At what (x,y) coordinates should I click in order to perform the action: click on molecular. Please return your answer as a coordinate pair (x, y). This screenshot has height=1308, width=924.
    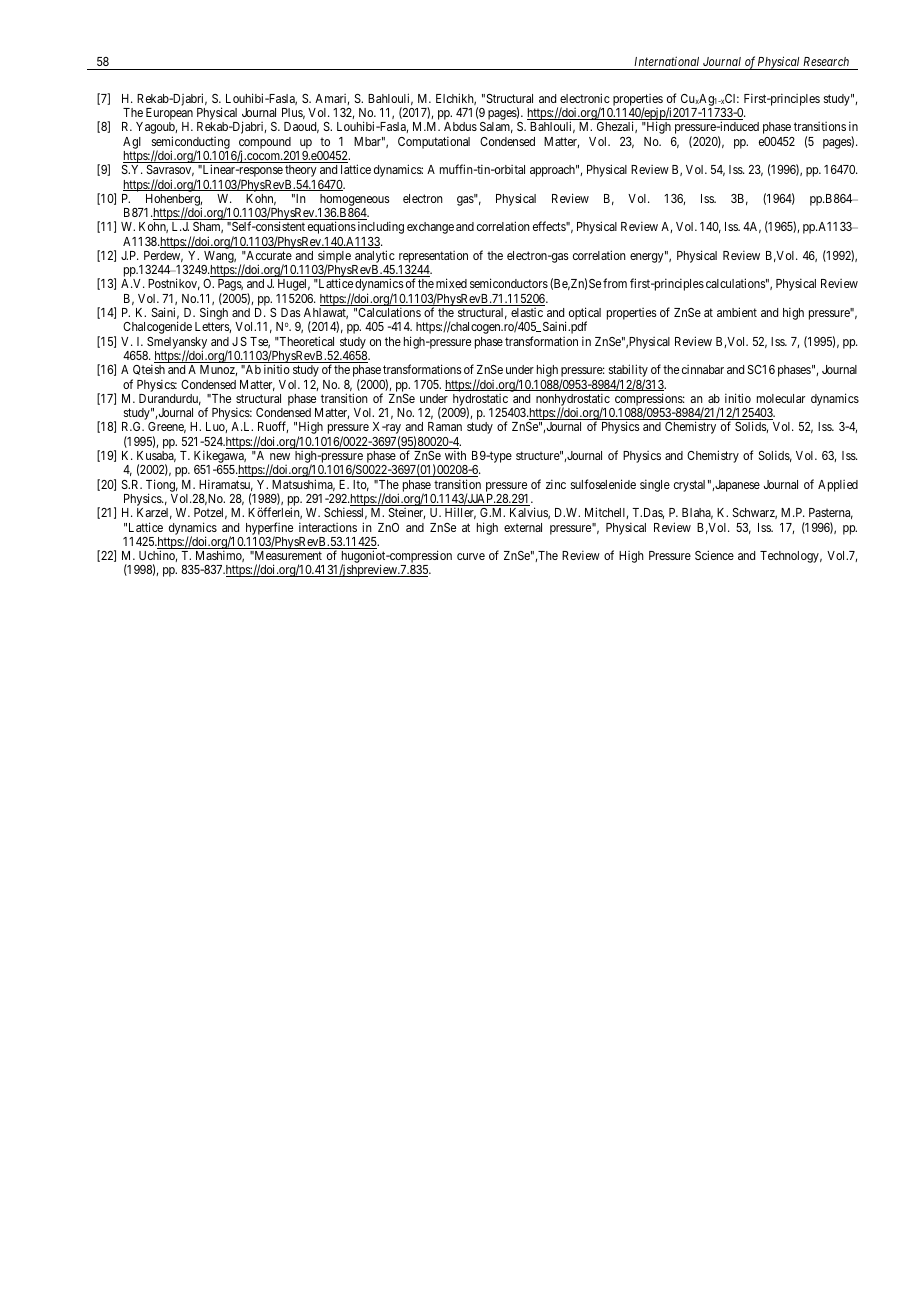
    Looking at the image, I should click on (781, 398).
